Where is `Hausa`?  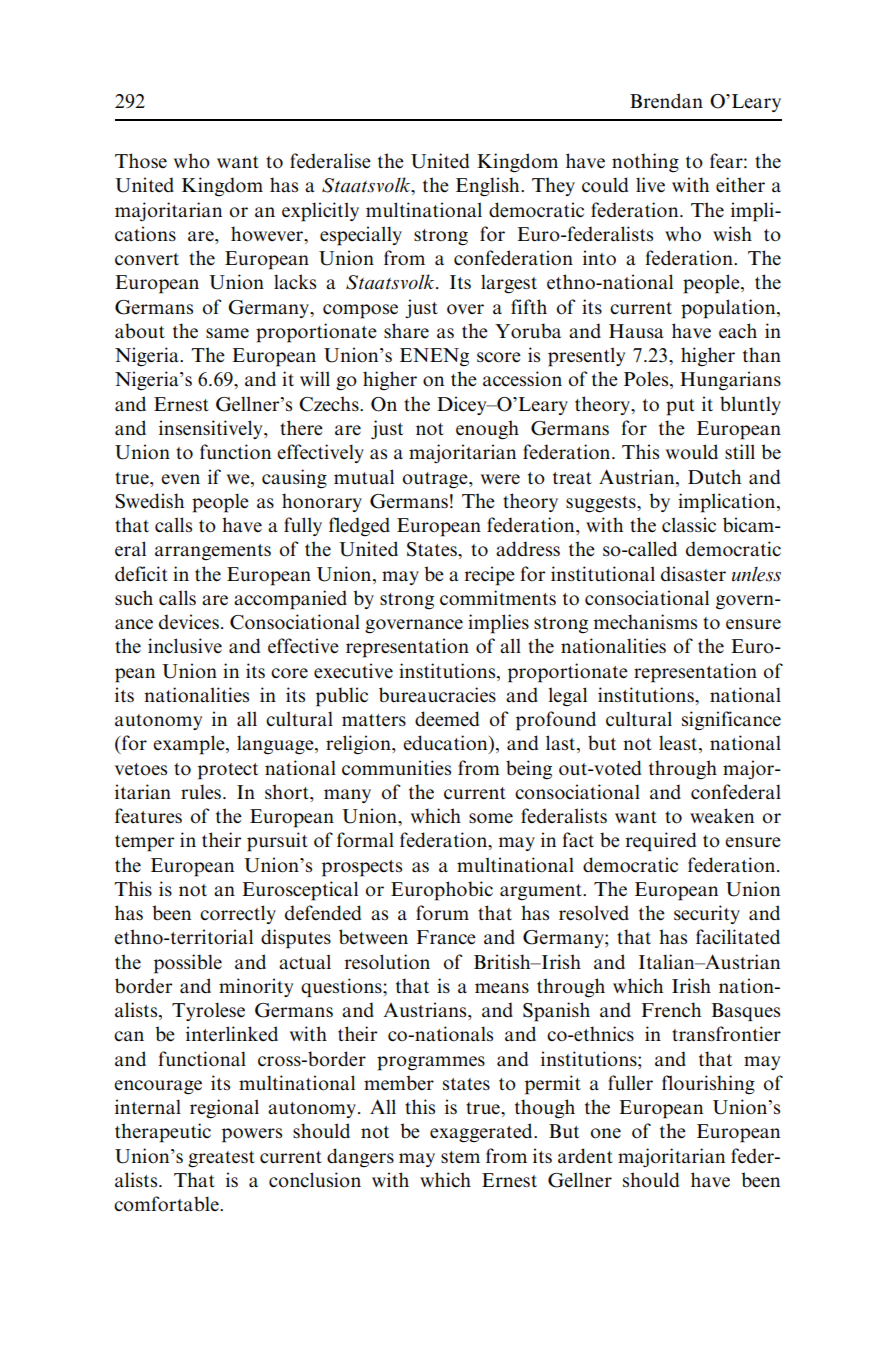 Hausa is located at coordinates (636, 331).
